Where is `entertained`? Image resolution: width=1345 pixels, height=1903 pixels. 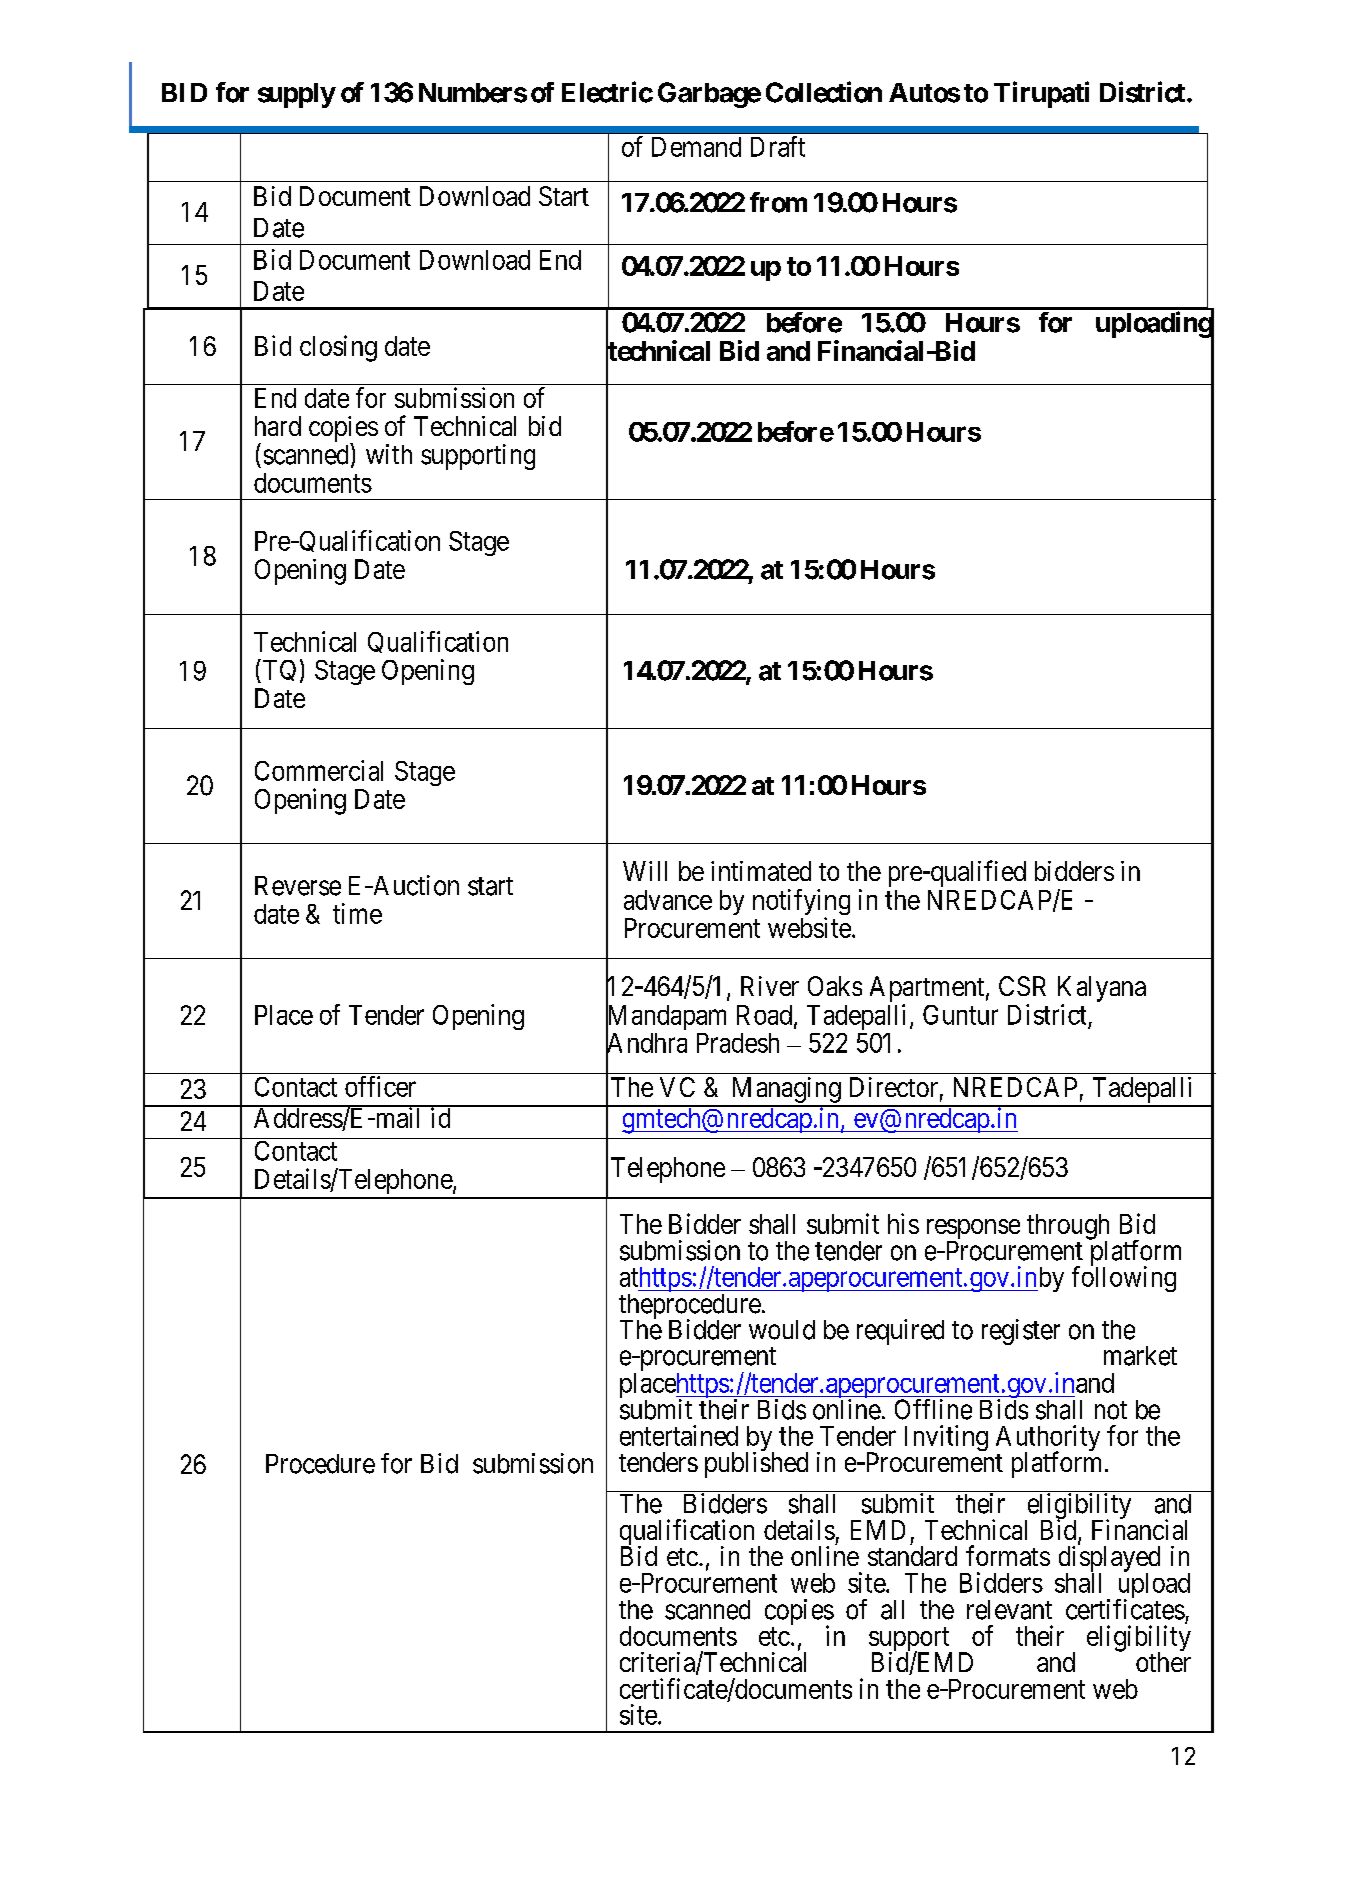 entertained is located at coordinates (679, 1435).
